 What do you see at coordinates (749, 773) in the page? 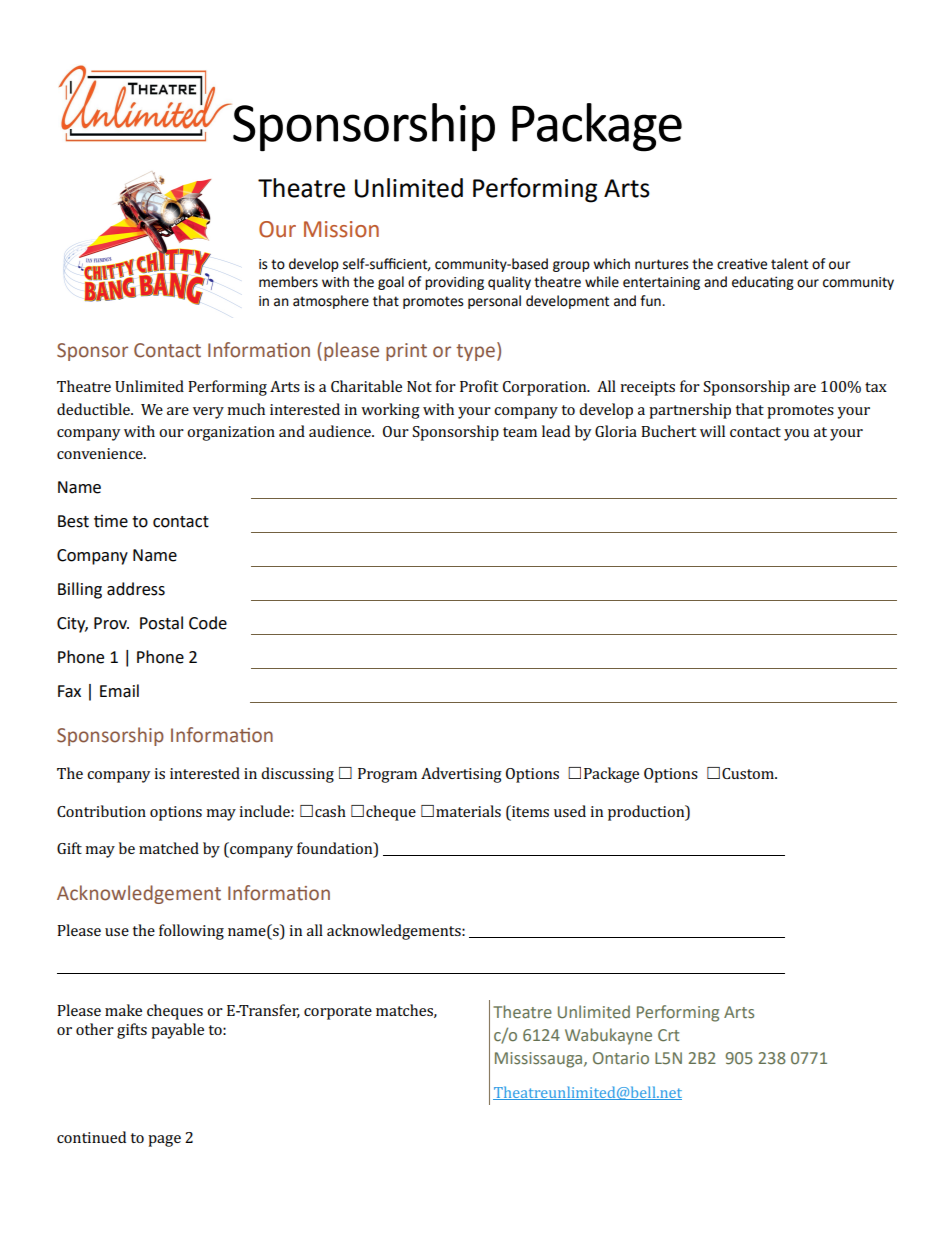
I see `Custom` at bounding box center [749, 773].
